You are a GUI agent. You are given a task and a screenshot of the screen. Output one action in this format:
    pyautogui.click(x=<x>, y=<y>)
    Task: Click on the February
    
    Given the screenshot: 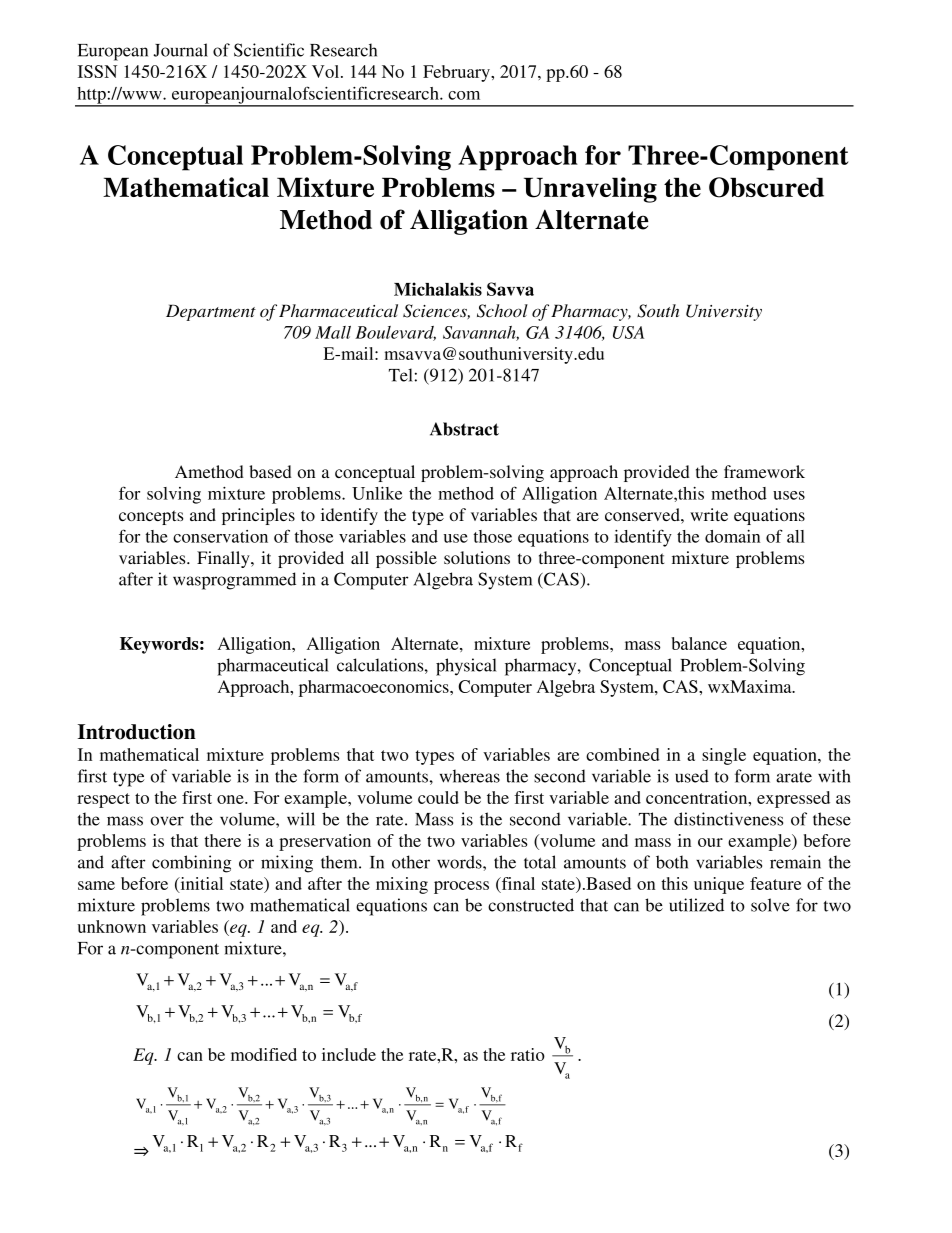 What is the action you would take?
    pyautogui.click(x=458, y=73)
